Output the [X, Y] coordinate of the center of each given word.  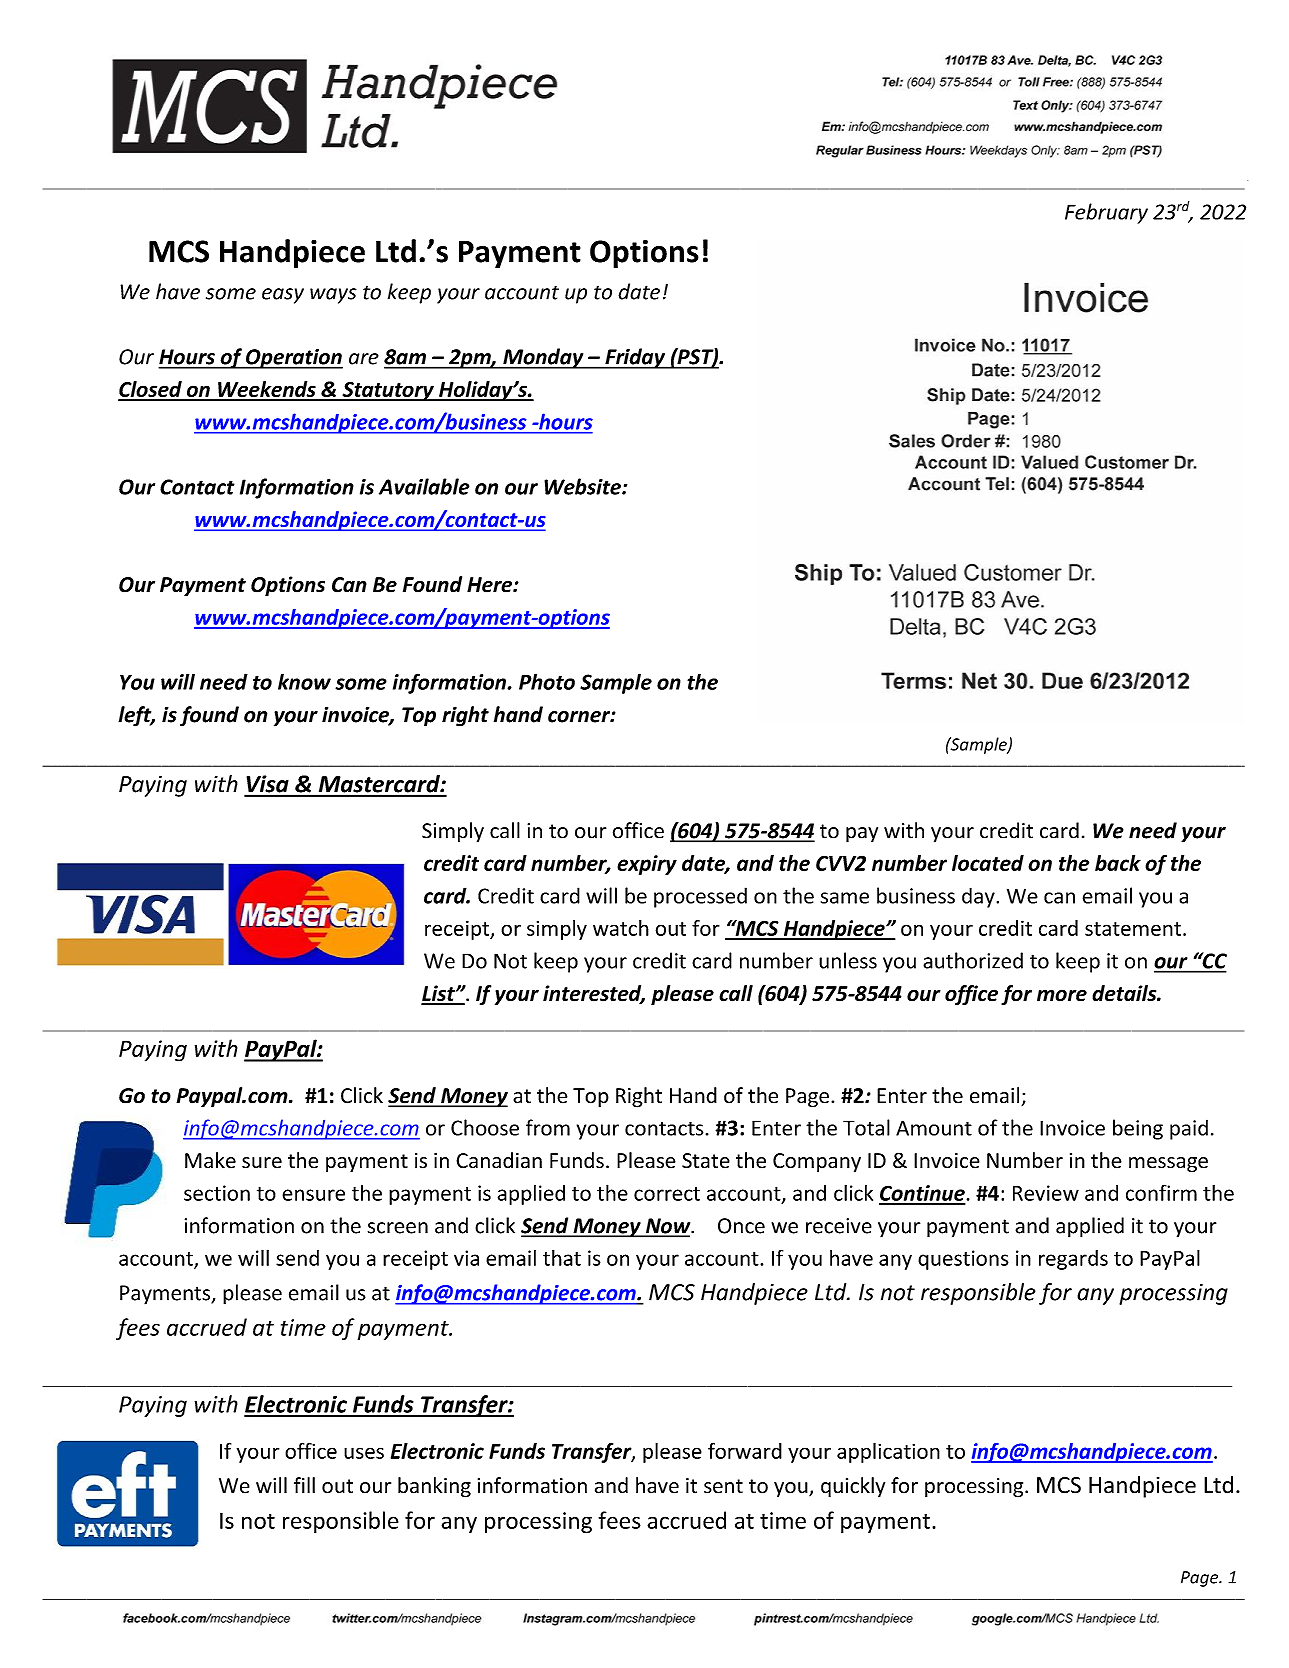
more [1062, 995]
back [1118, 863]
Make [210, 1160]
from [548, 1127]
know [304, 681]
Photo [547, 681]
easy [283, 296]
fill [304, 1485]
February [1106, 213]
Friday [635, 358]
